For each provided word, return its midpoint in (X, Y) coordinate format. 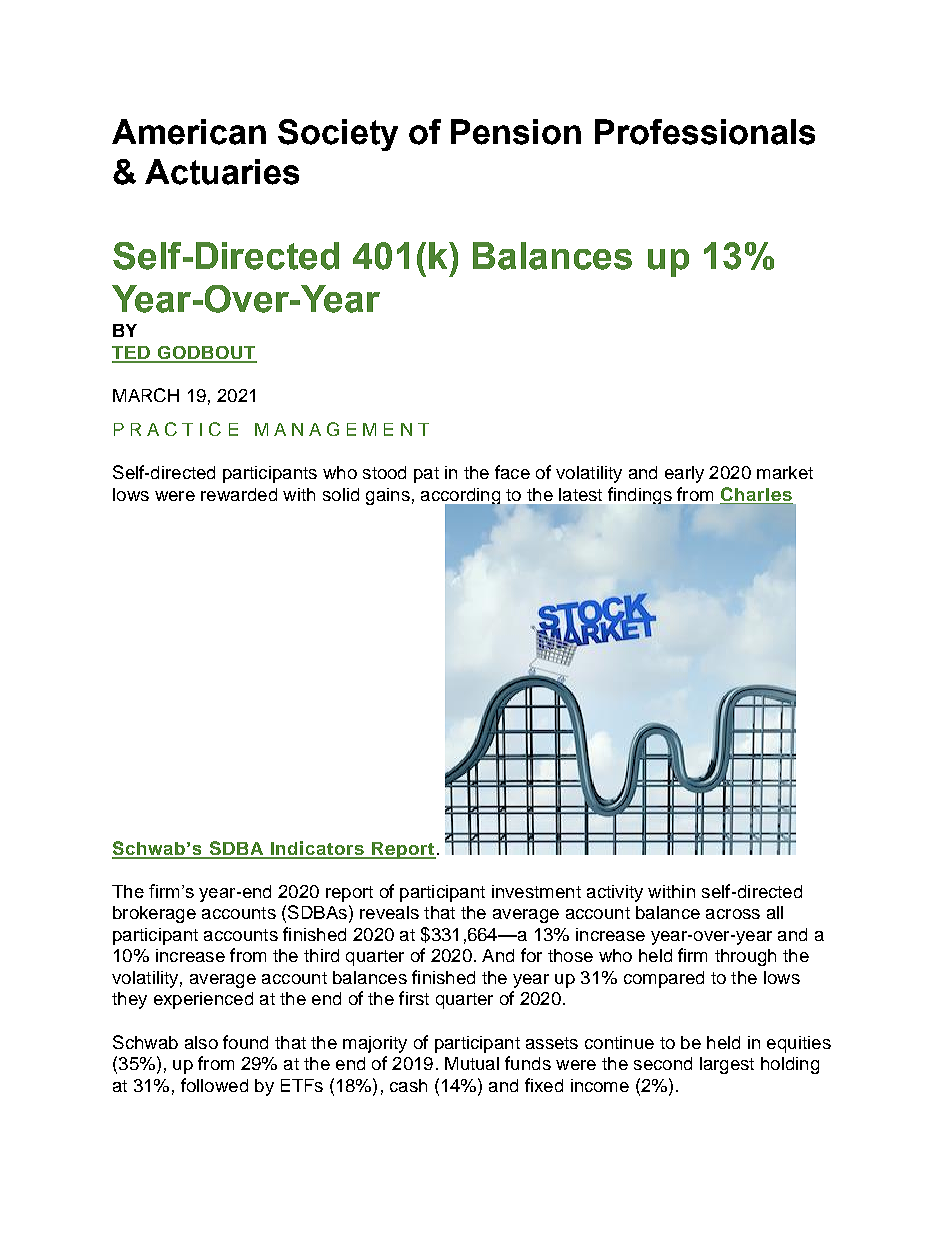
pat (426, 475)
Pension (516, 132)
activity (615, 893)
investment (536, 891)
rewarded (239, 494)
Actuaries (222, 172)
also (201, 1042)
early (684, 474)
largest (727, 1065)
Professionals (705, 132)
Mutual (472, 1063)
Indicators (317, 849)
